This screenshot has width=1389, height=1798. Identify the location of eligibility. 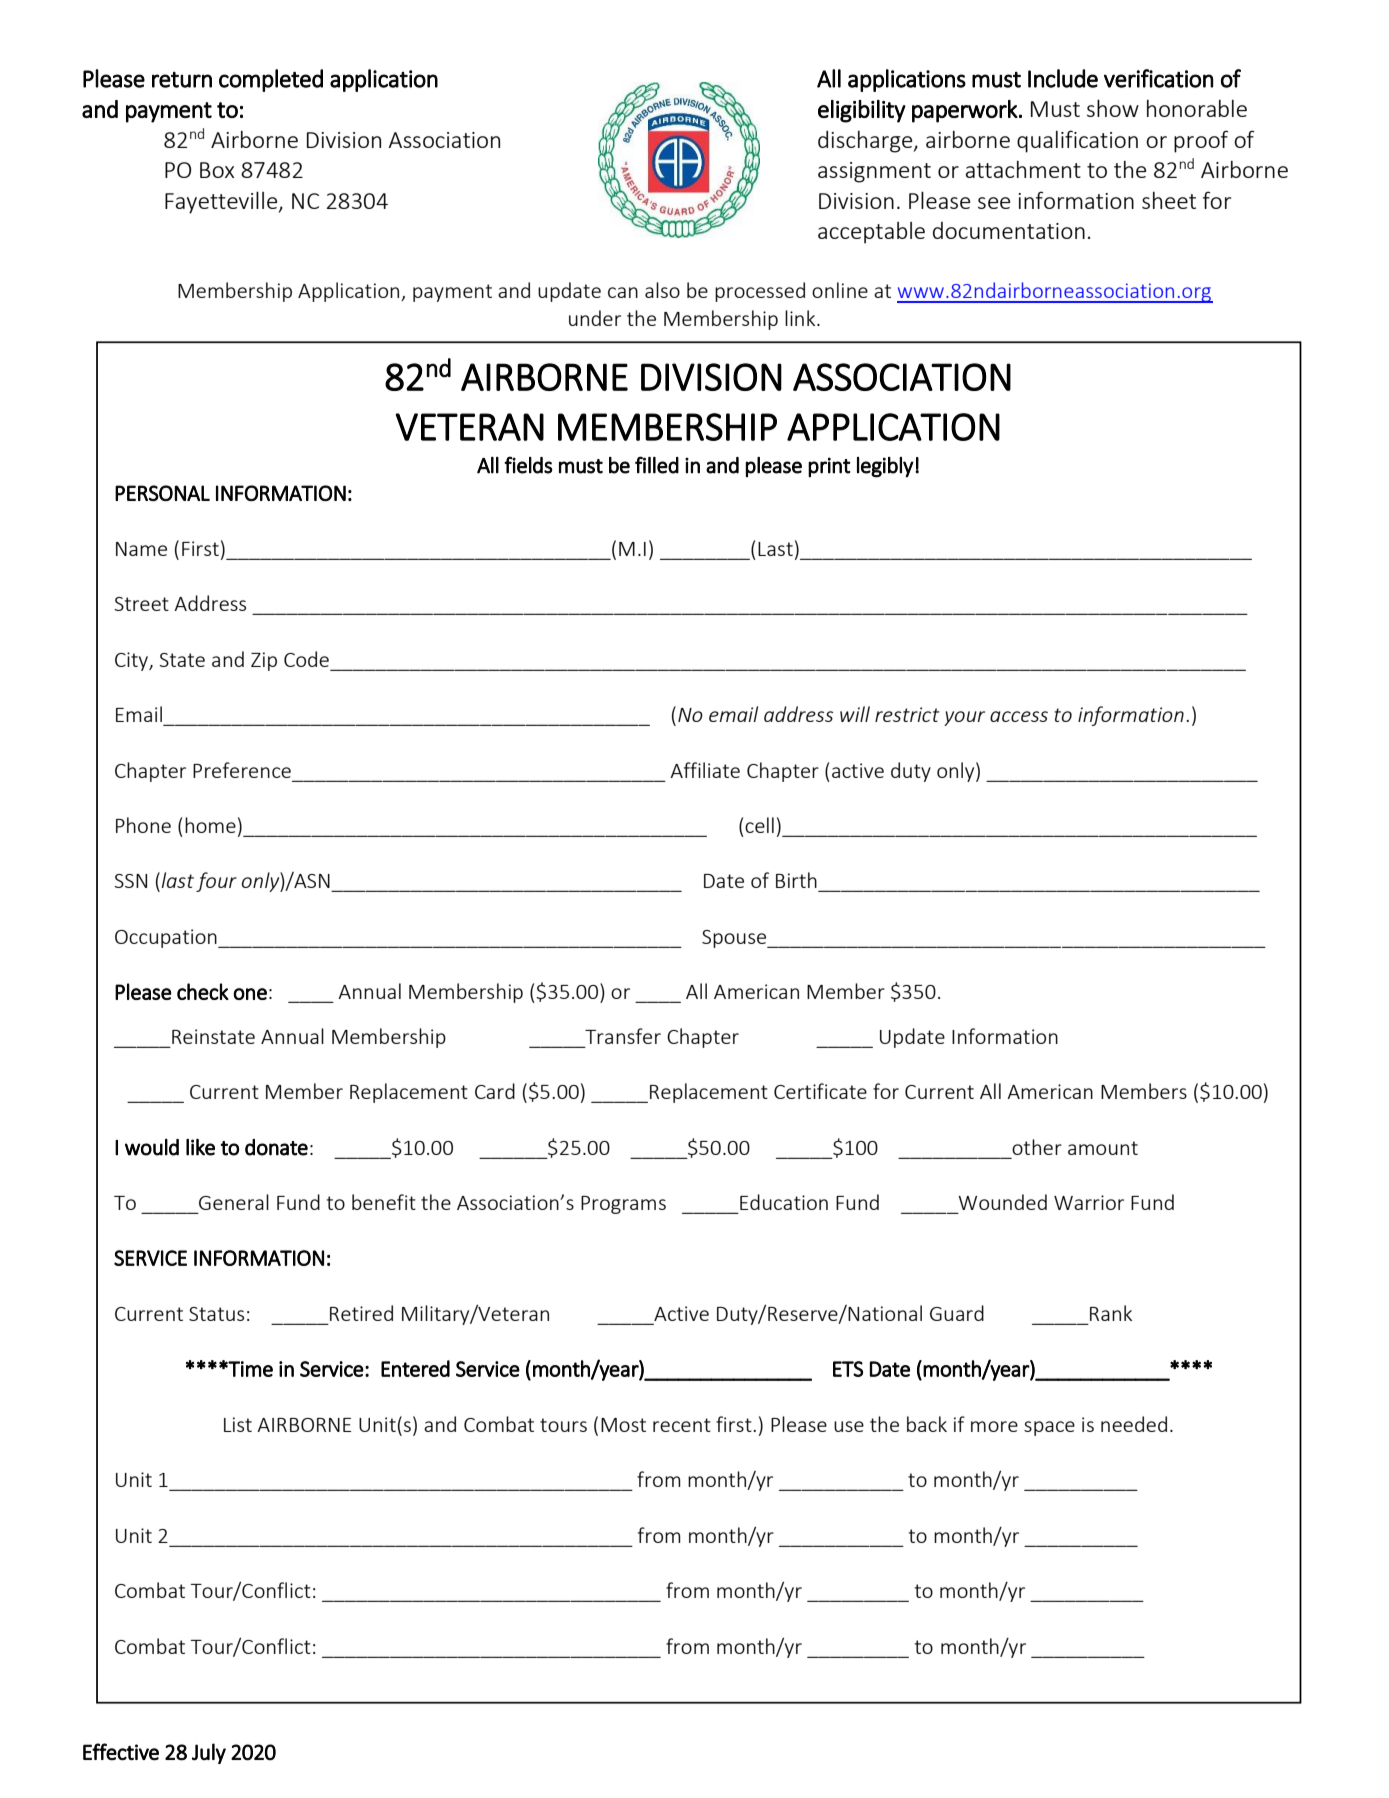
(862, 111).
